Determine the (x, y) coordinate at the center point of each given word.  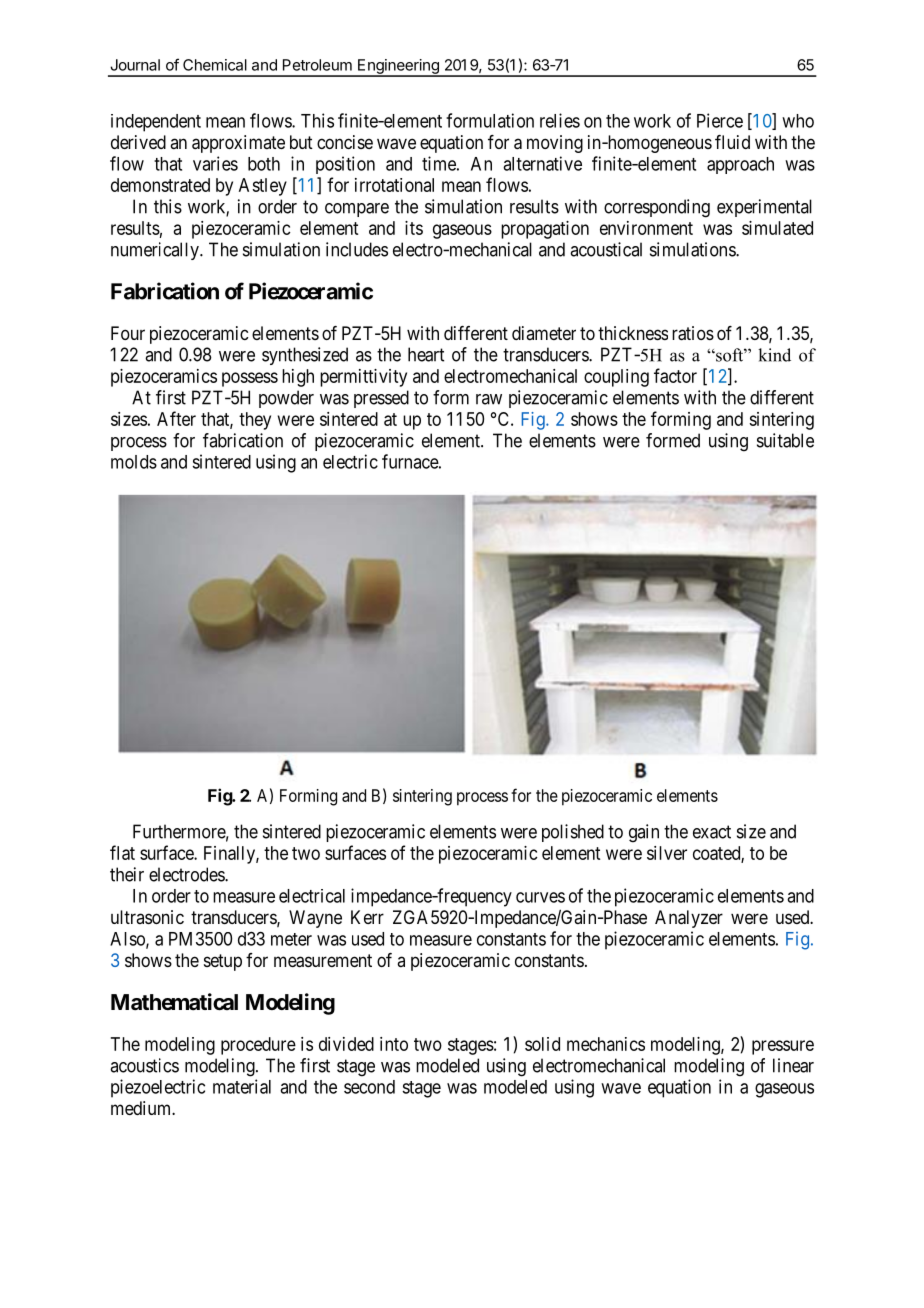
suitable (785, 440)
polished (573, 833)
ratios (693, 333)
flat (122, 852)
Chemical (215, 65)
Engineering (398, 67)
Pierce (720, 120)
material (242, 1086)
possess (250, 379)
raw (489, 399)
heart (426, 354)
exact (712, 832)
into (394, 1044)
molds (134, 462)
